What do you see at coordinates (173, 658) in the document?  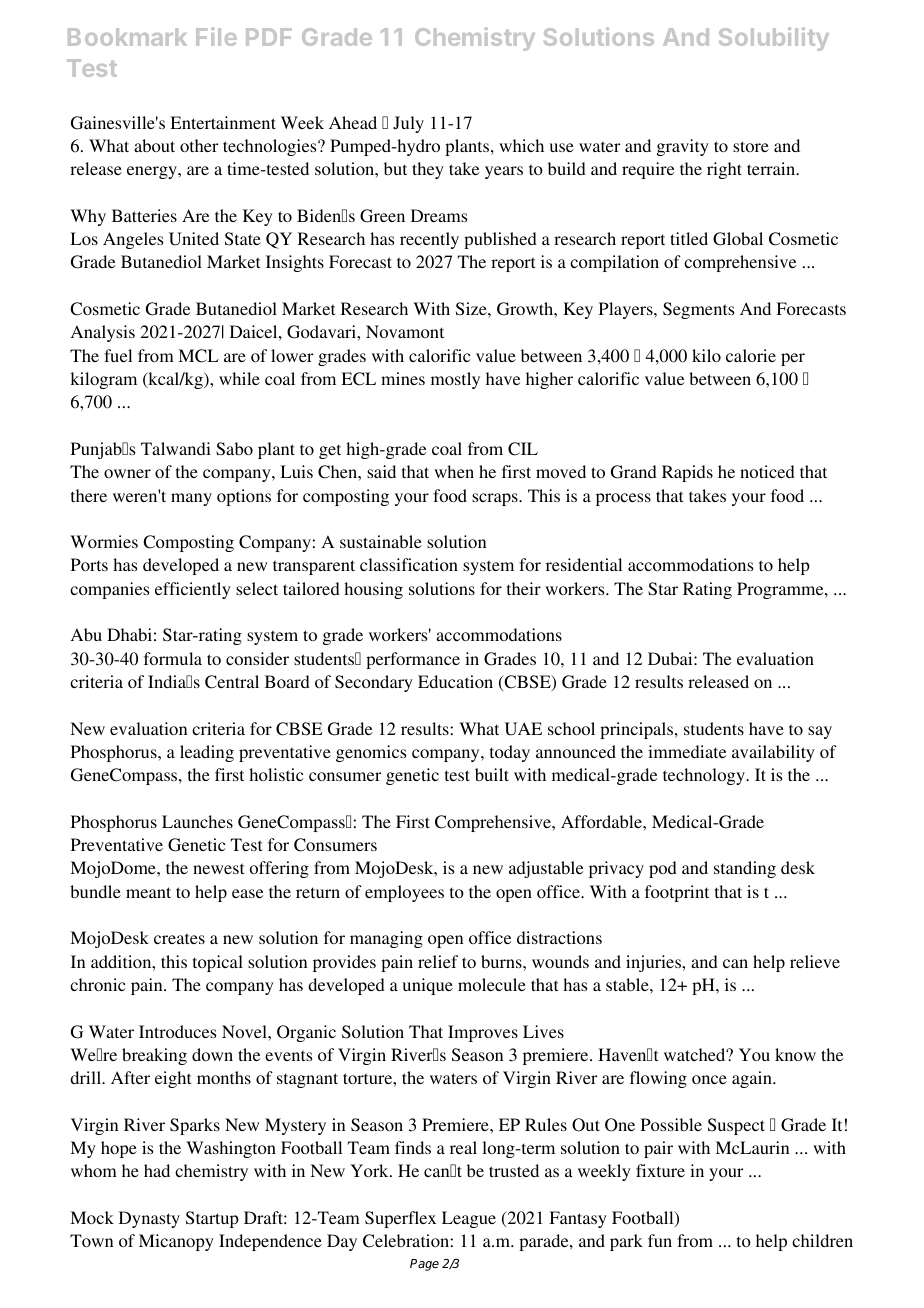 I see `formula` at bounding box center [173, 658].
